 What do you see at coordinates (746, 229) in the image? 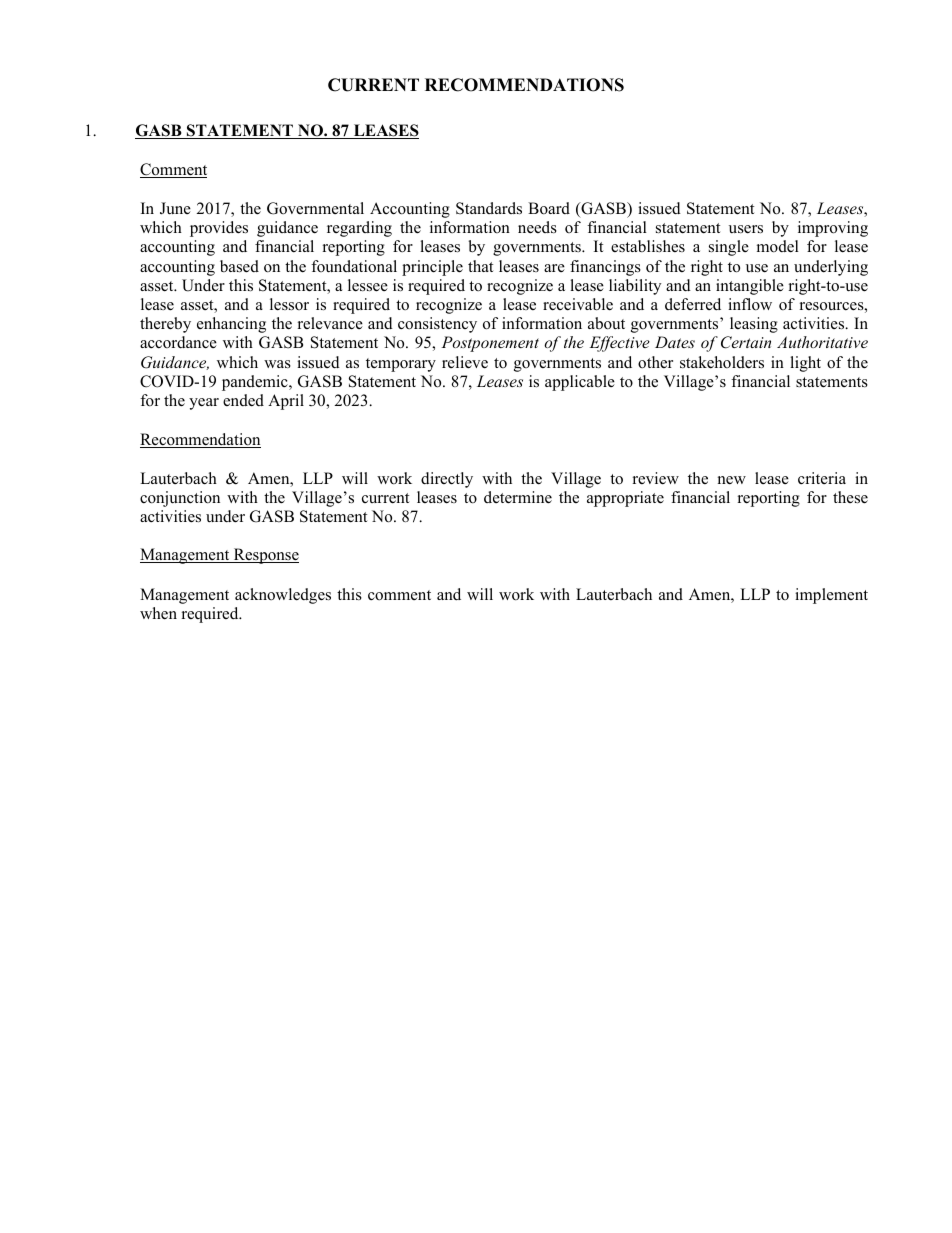
I see `users` at bounding box center [746, 229].
